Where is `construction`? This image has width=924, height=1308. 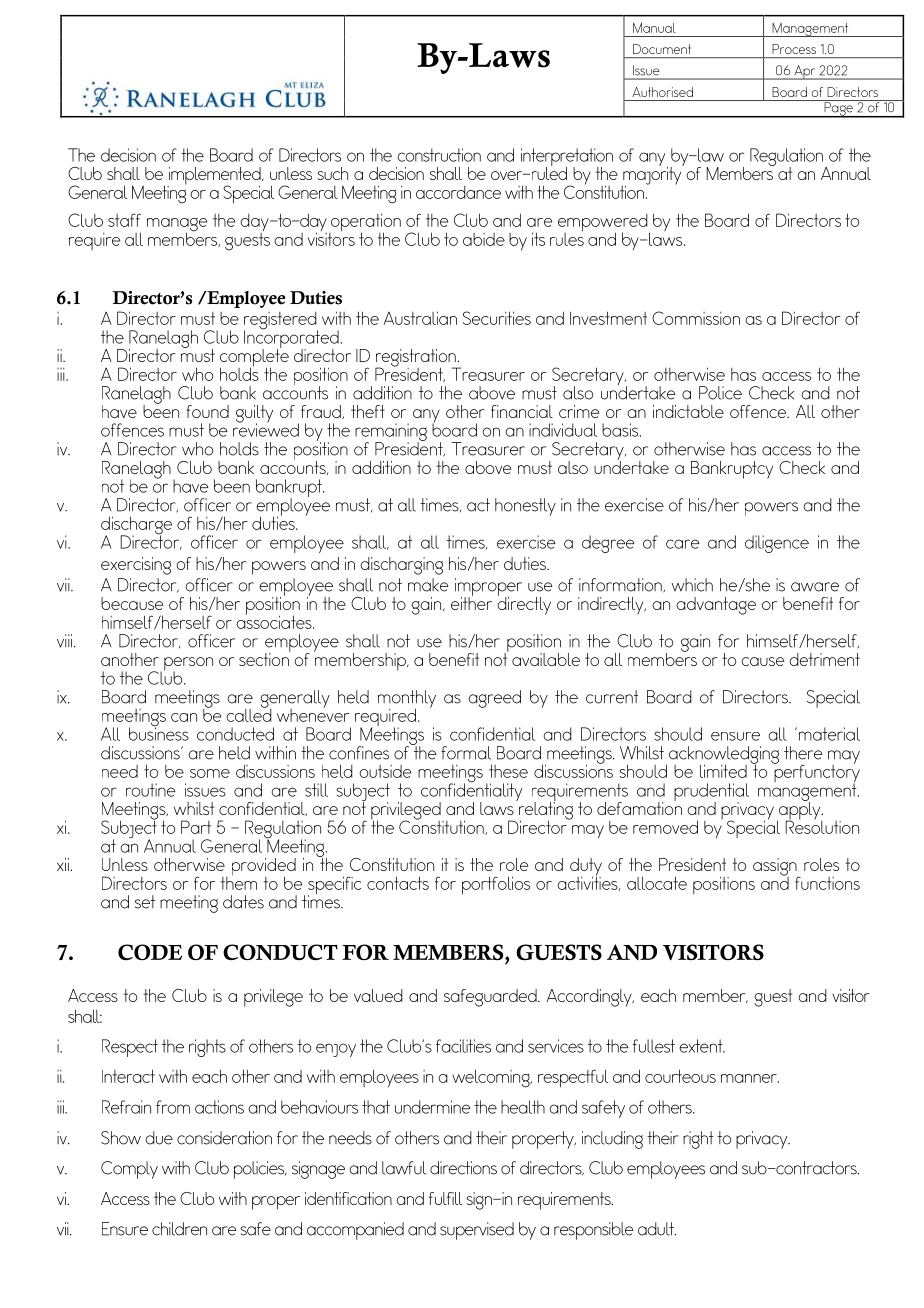
construction is located at coordinates (439, 155).
